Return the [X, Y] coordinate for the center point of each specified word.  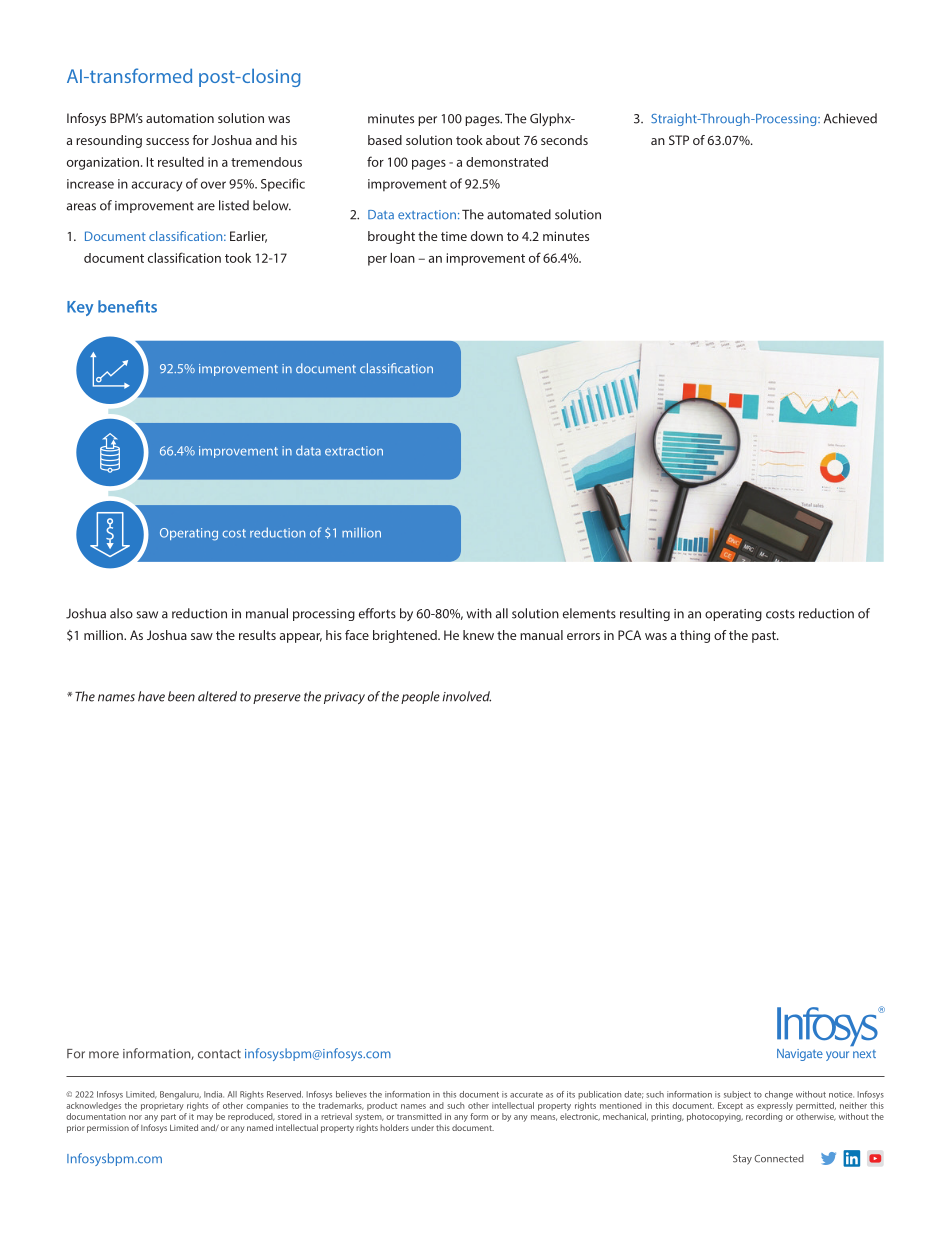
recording [764, 1117]
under [422, 1127]
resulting [645, 614]
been [181, 696]
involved [467, 696]
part [168, 1118]
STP [679, 140]
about [503, 140]
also [121, 613]
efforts [377, 613]
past [765, 637]
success [167, 141]
